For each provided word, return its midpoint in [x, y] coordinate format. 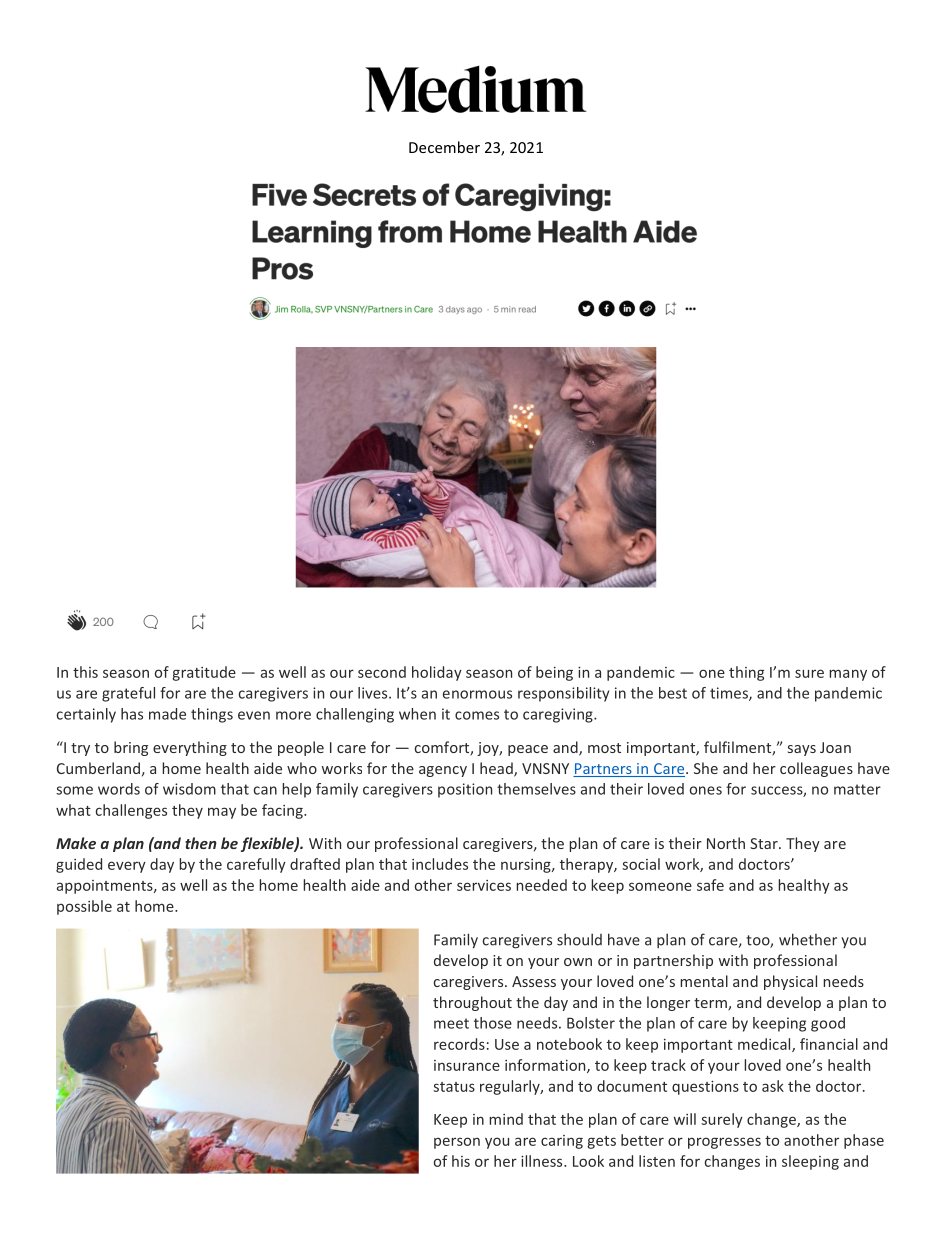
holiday [437, 673]
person [457, 1143]
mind [506, 1119]
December [444, 147]
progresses [724, 1143]
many [848, 675]
